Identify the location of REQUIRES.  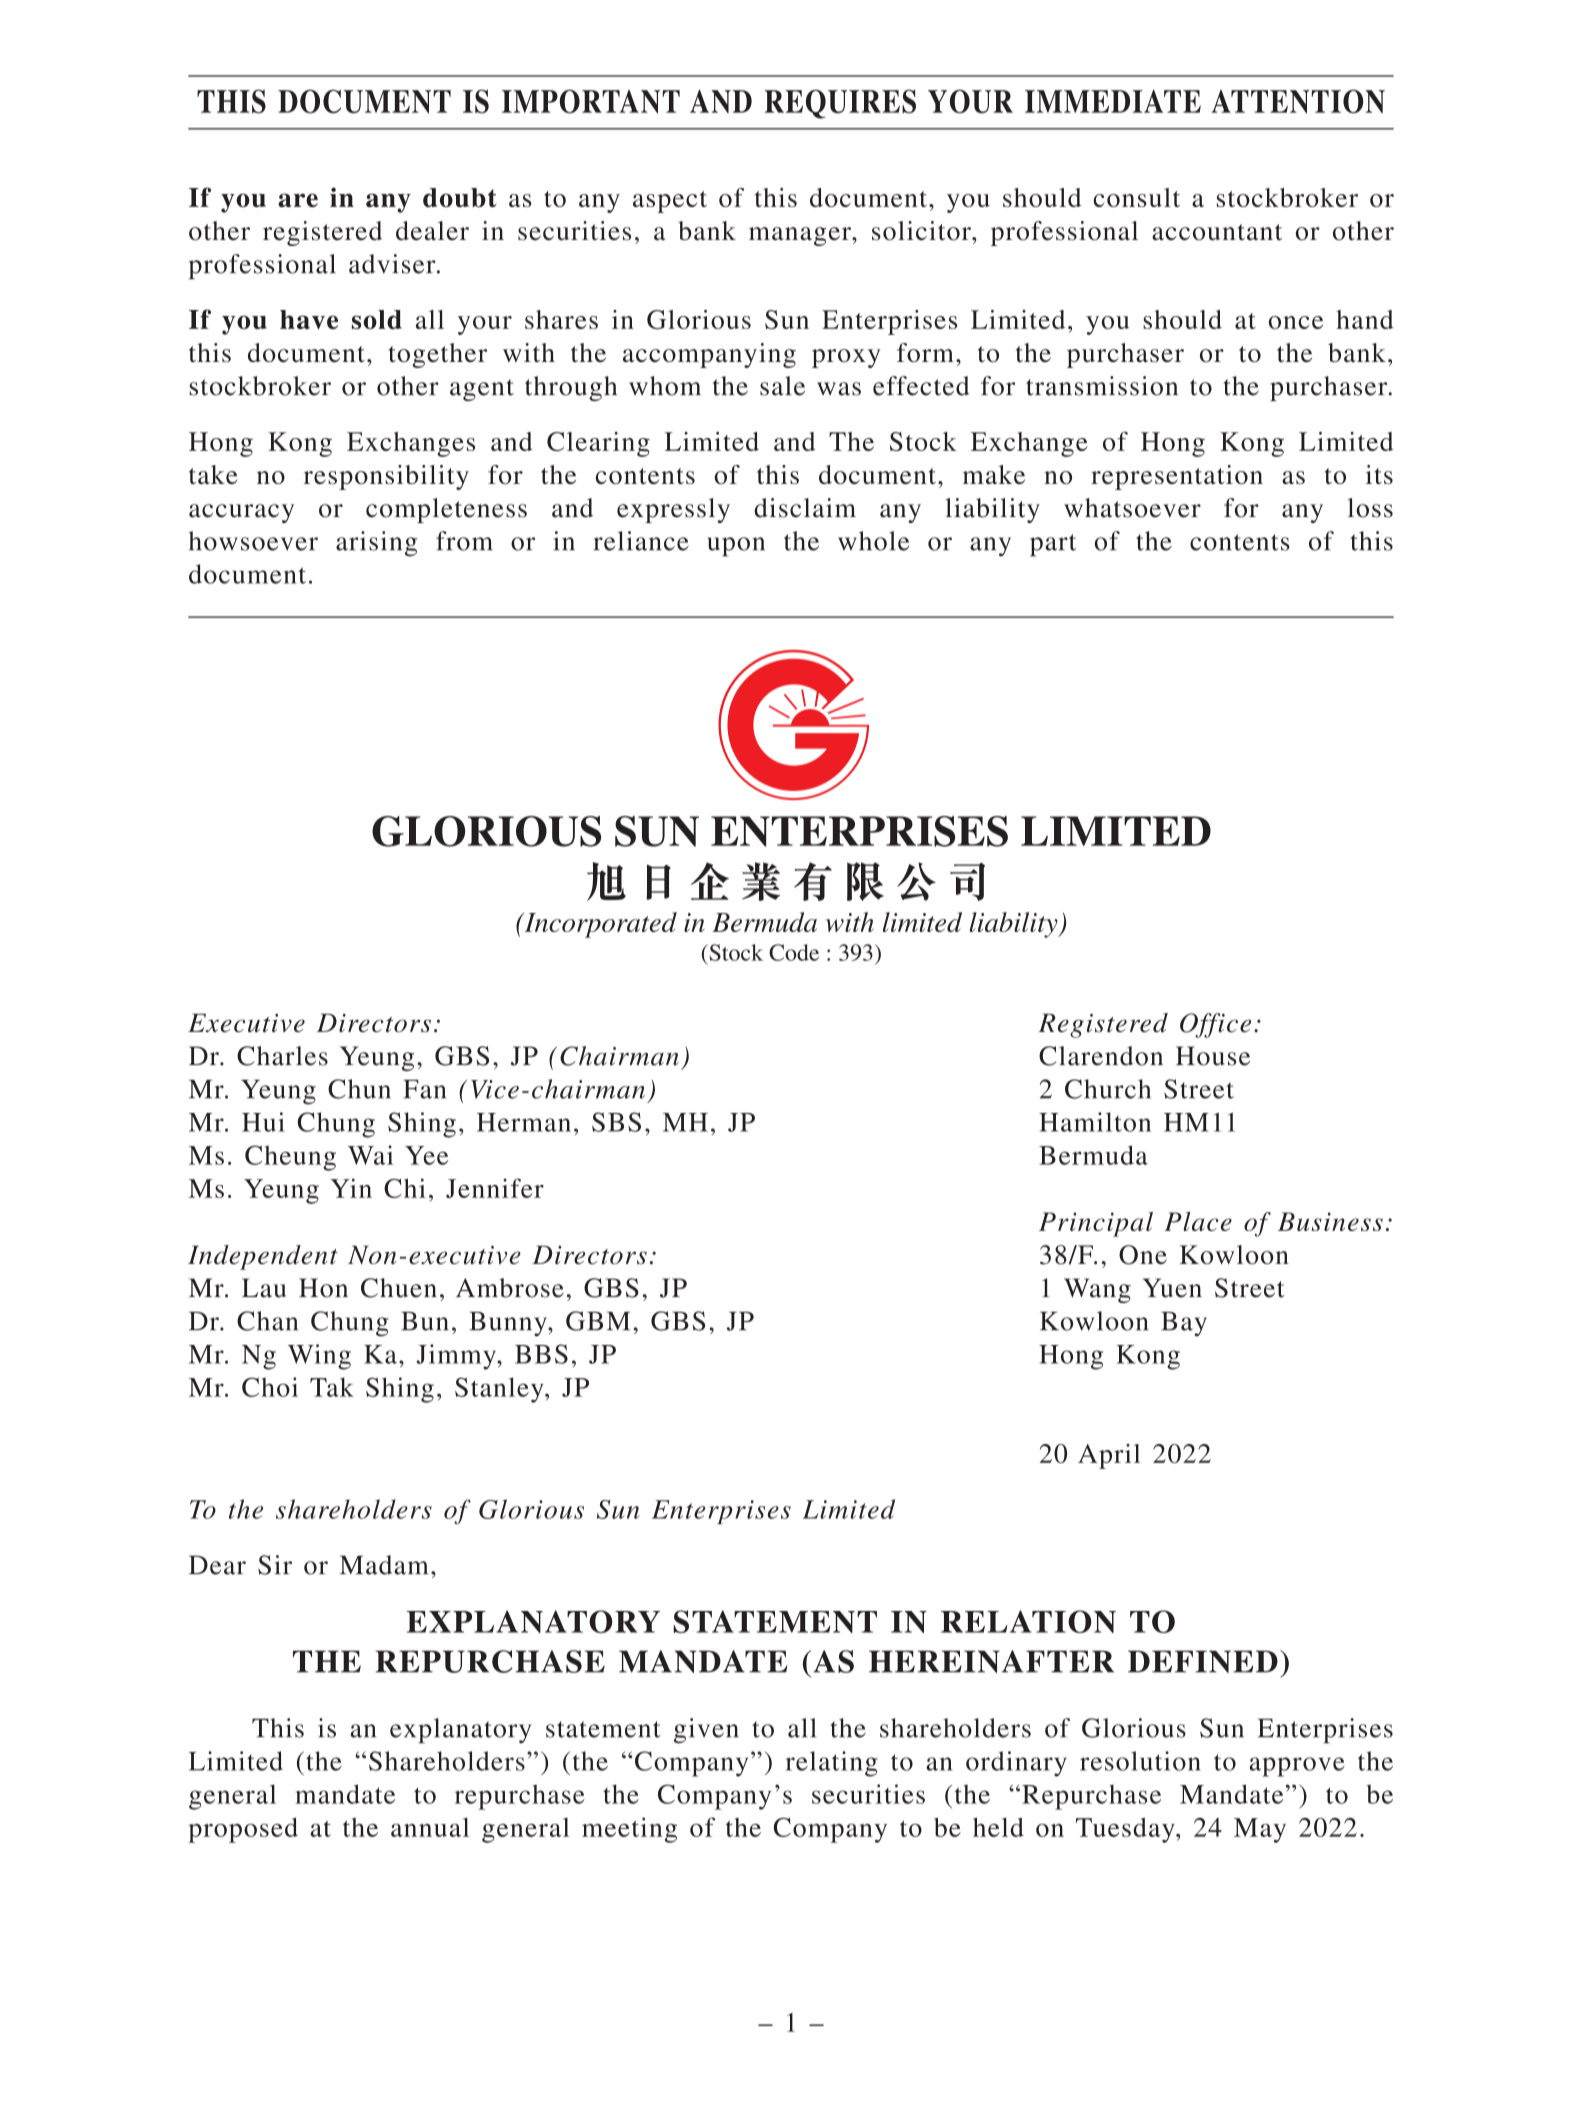
(840, 104).
